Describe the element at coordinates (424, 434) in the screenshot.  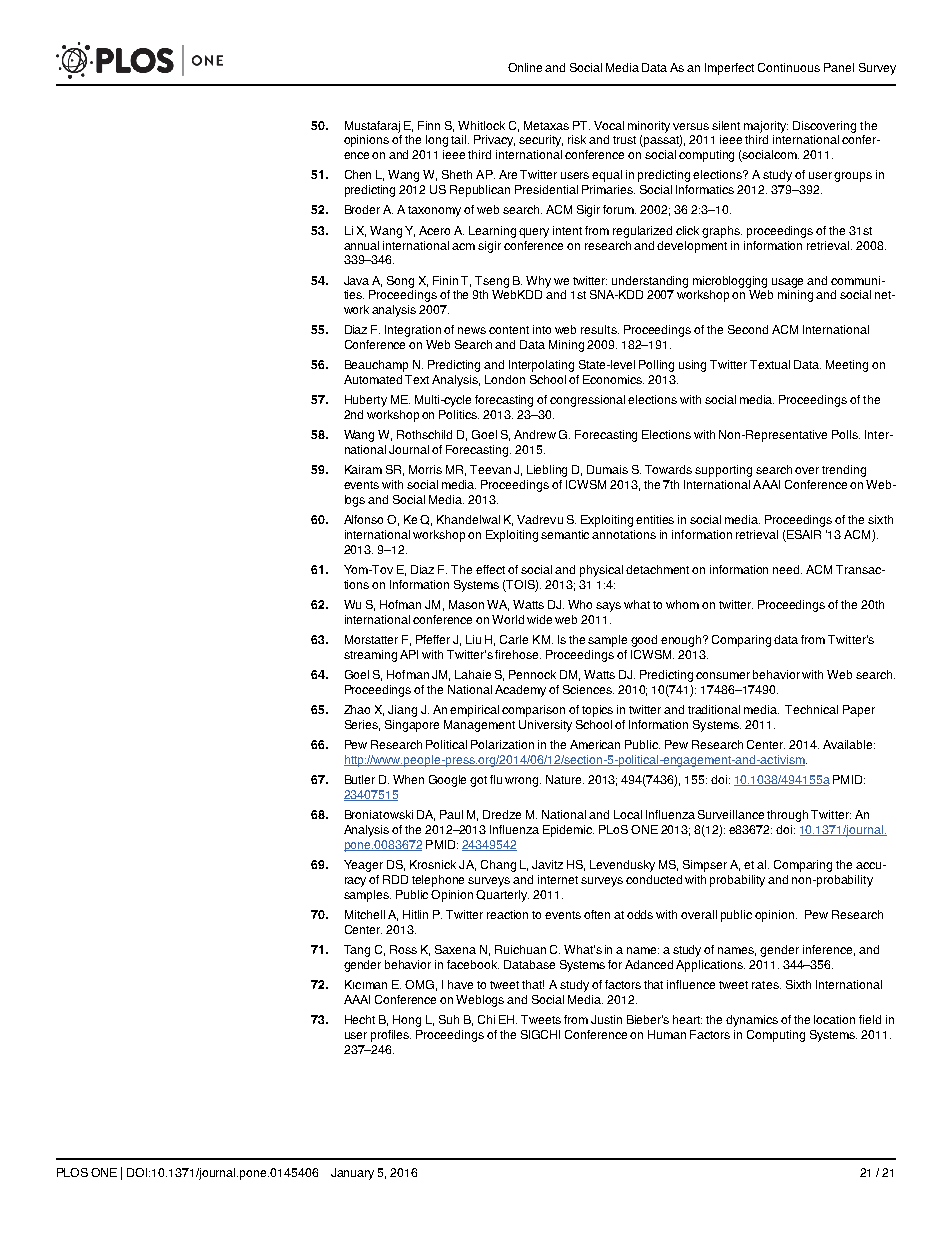
I see `Rothschild` at that location.
